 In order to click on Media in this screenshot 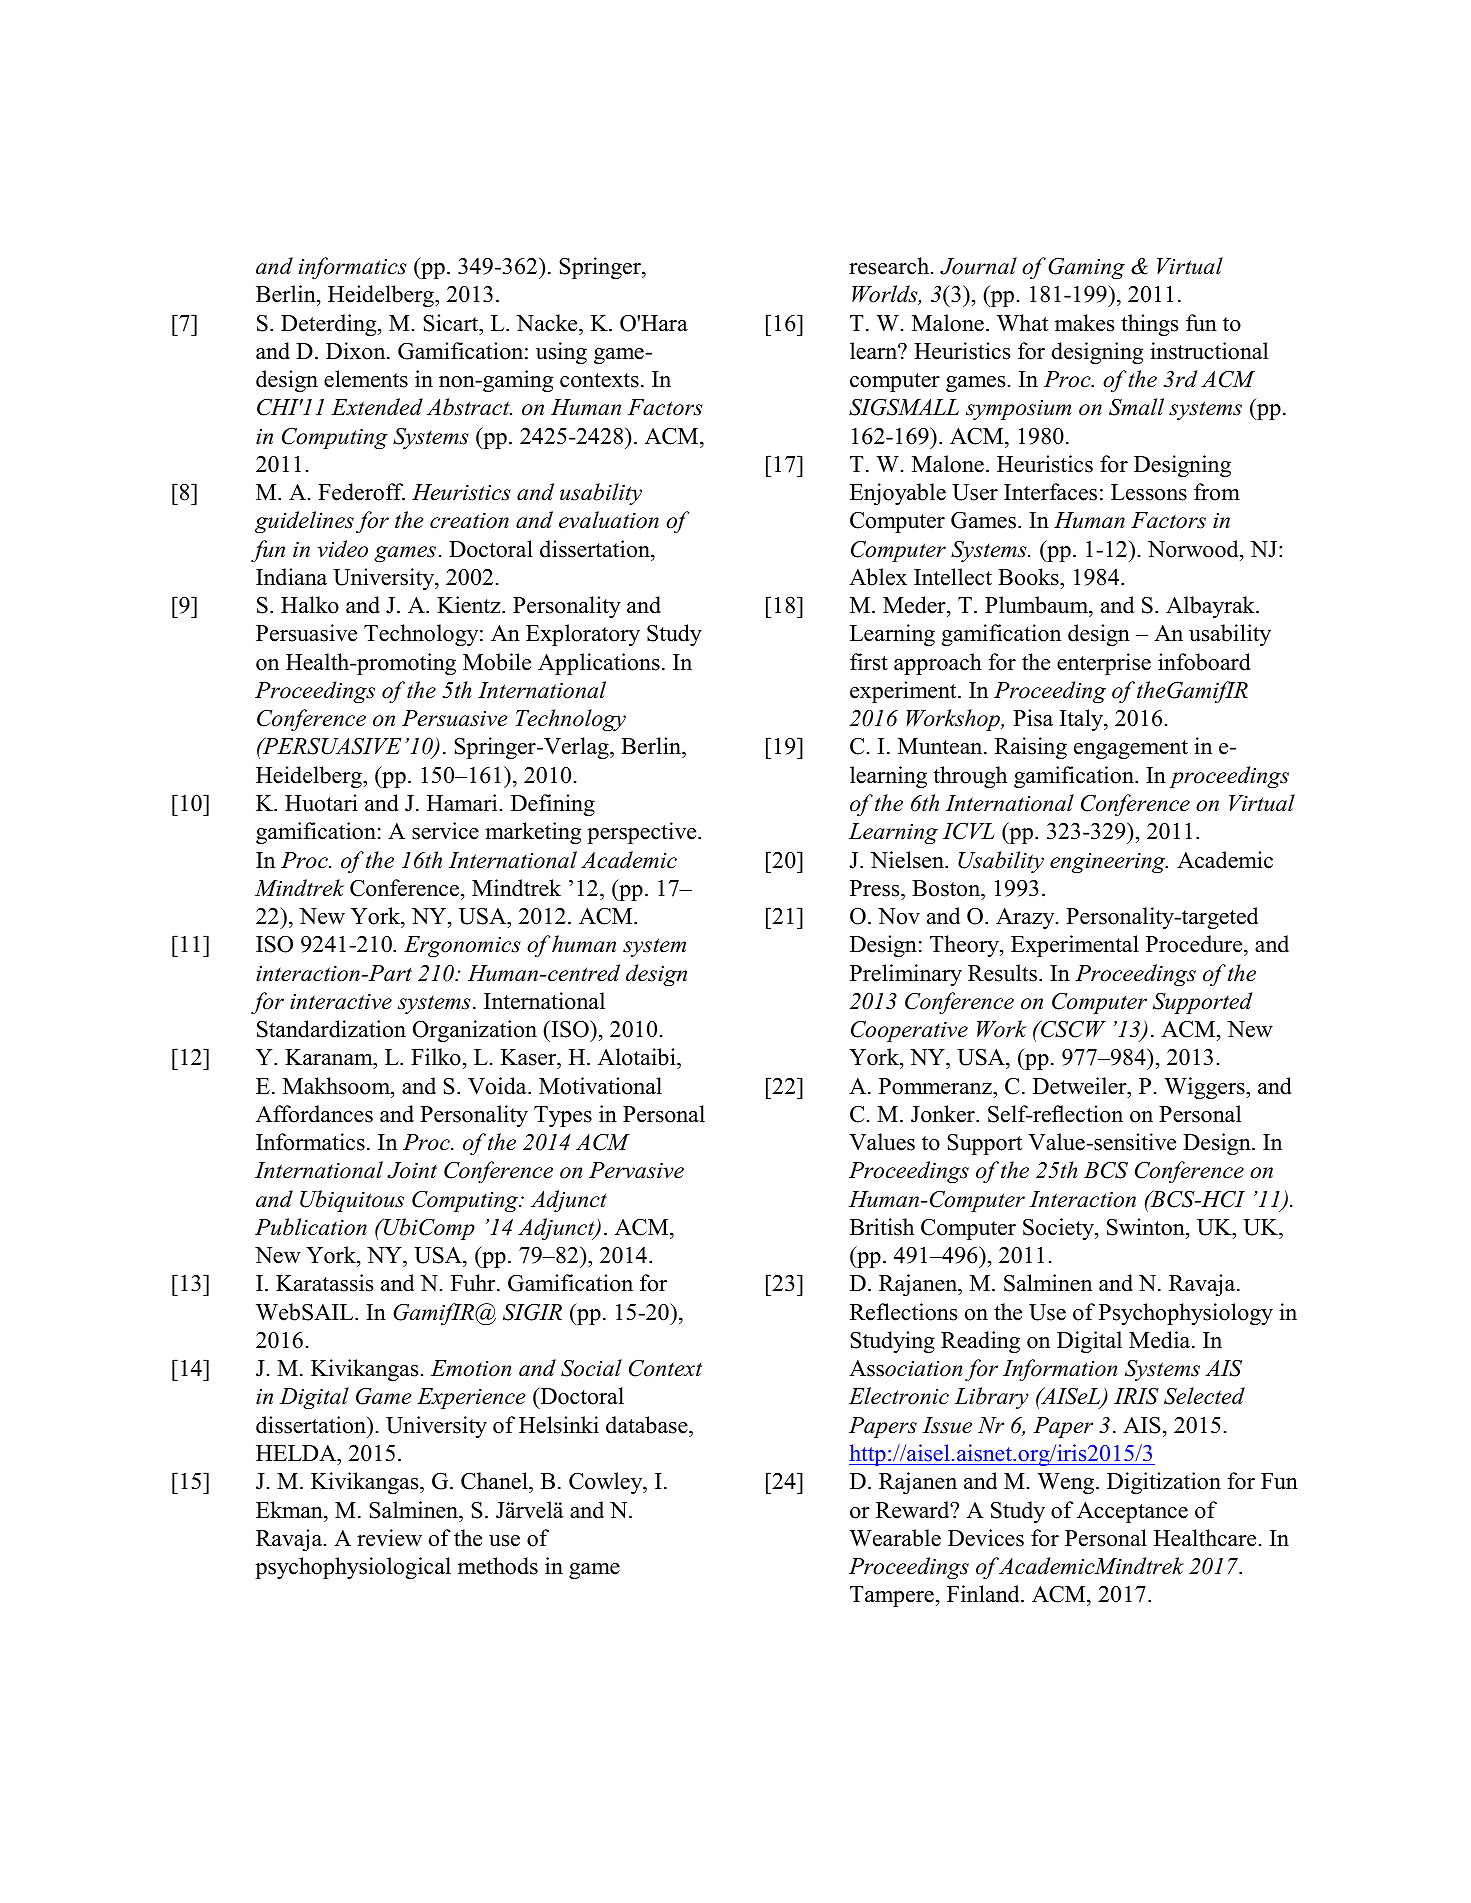, I will do `click(1161, 1340)`.
